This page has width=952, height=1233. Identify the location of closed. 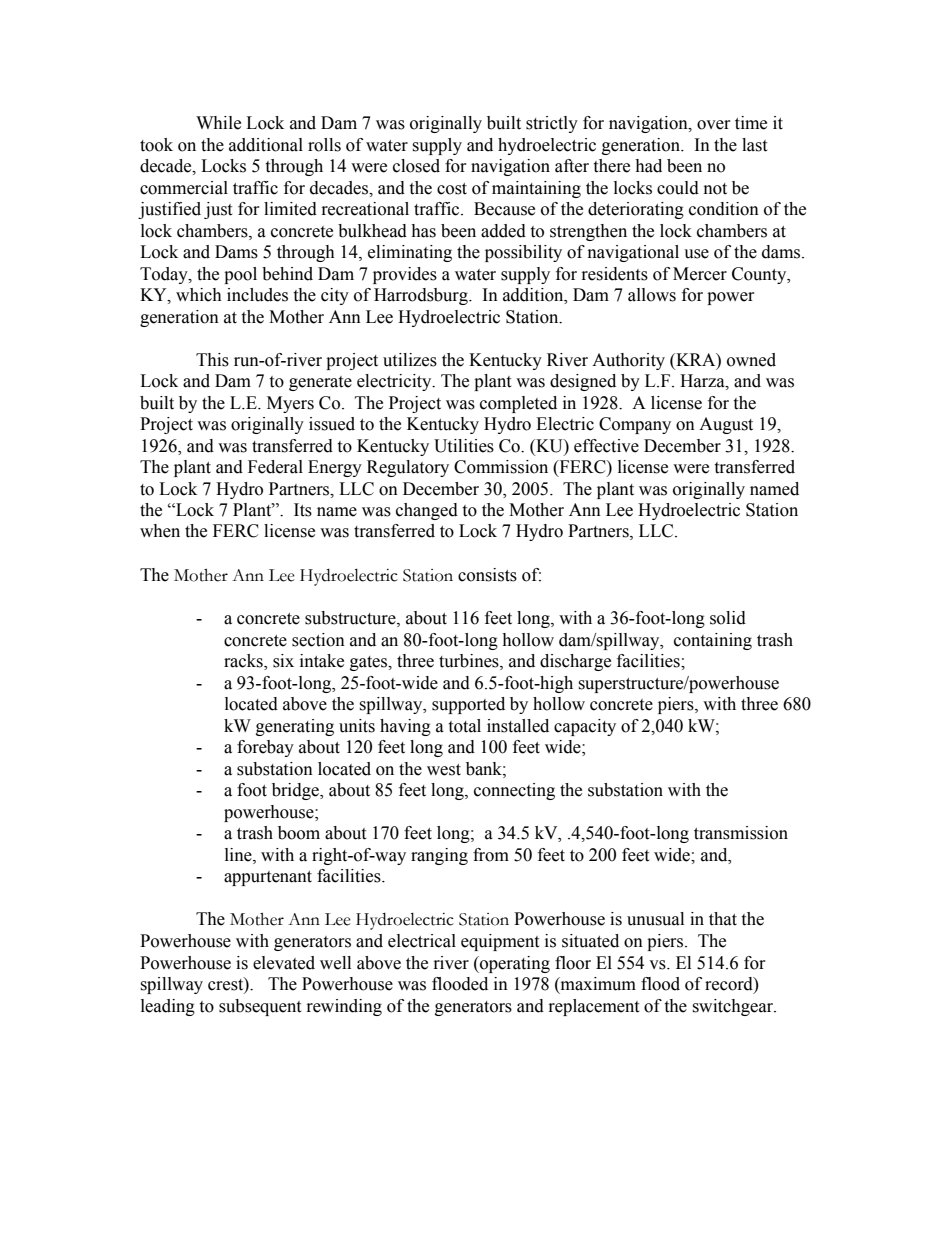
(416, 166).
